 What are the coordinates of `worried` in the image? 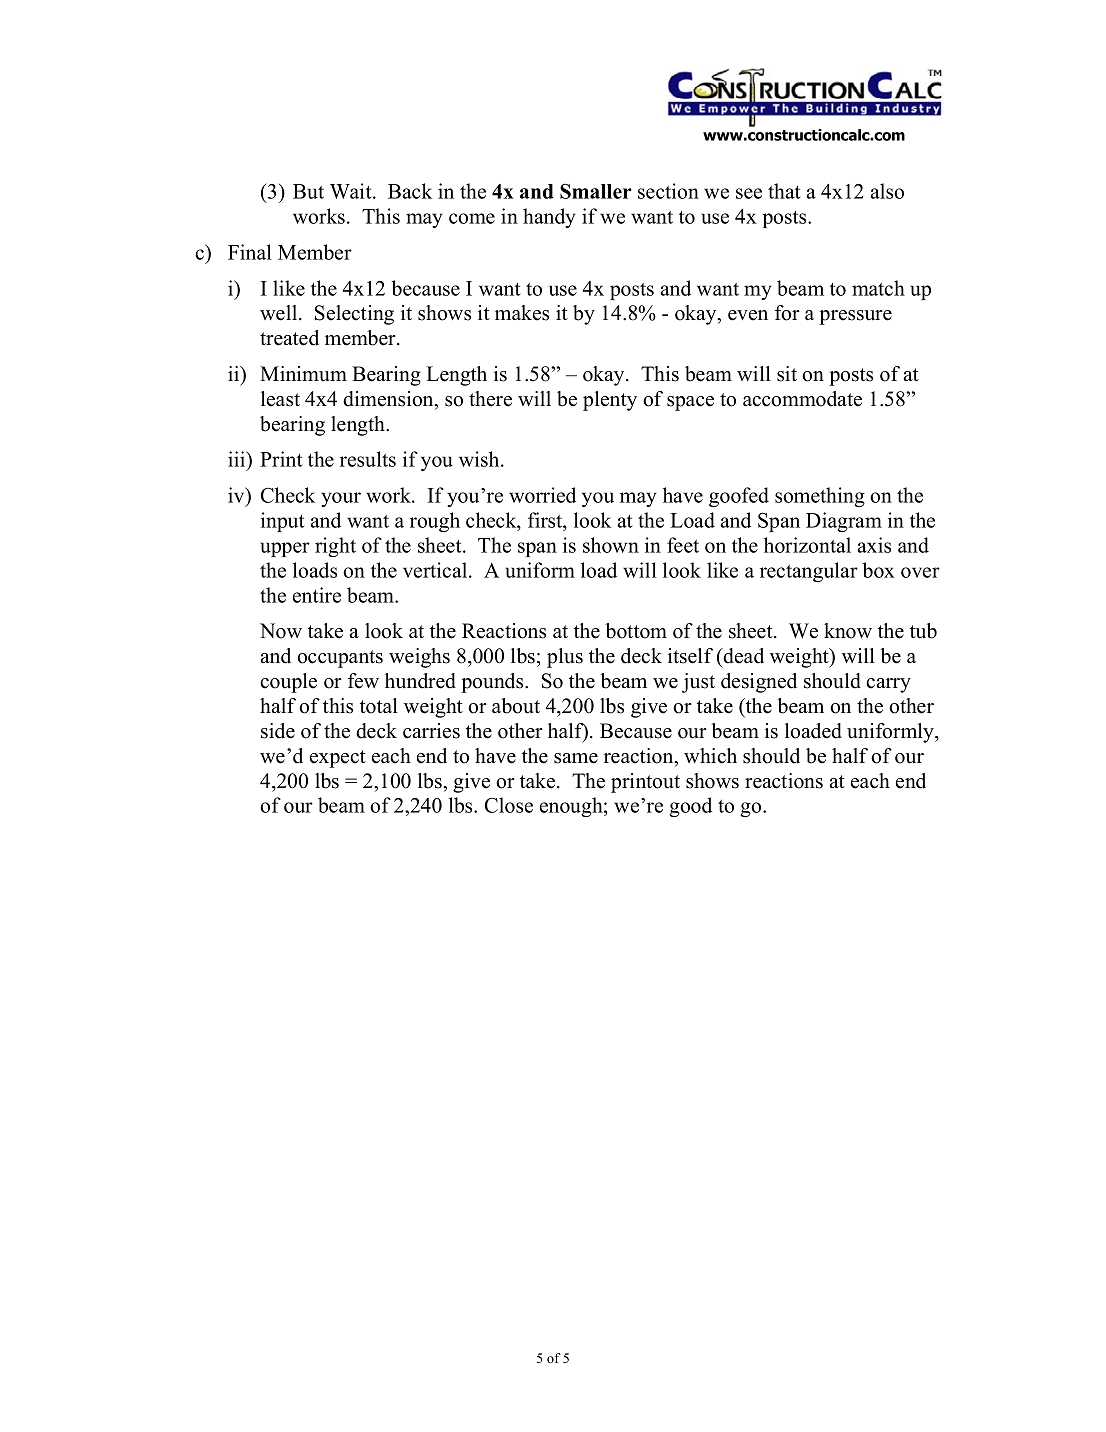 It's located at (542, 495).
